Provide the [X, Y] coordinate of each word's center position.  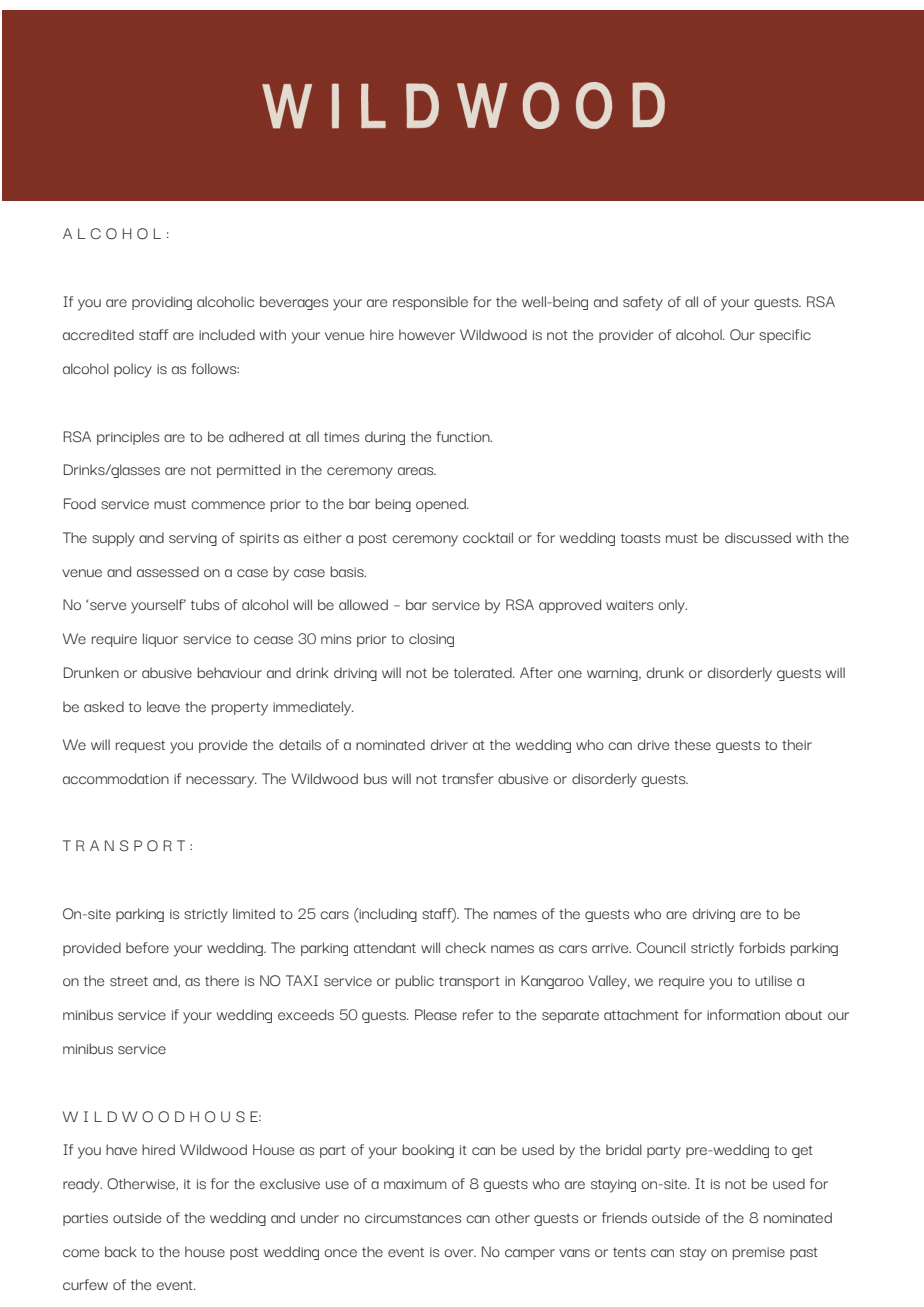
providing [162, 303]
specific [785, 336]
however [427, 334]
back [121, 1251]
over [460, 1253]
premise [759, 1253]
